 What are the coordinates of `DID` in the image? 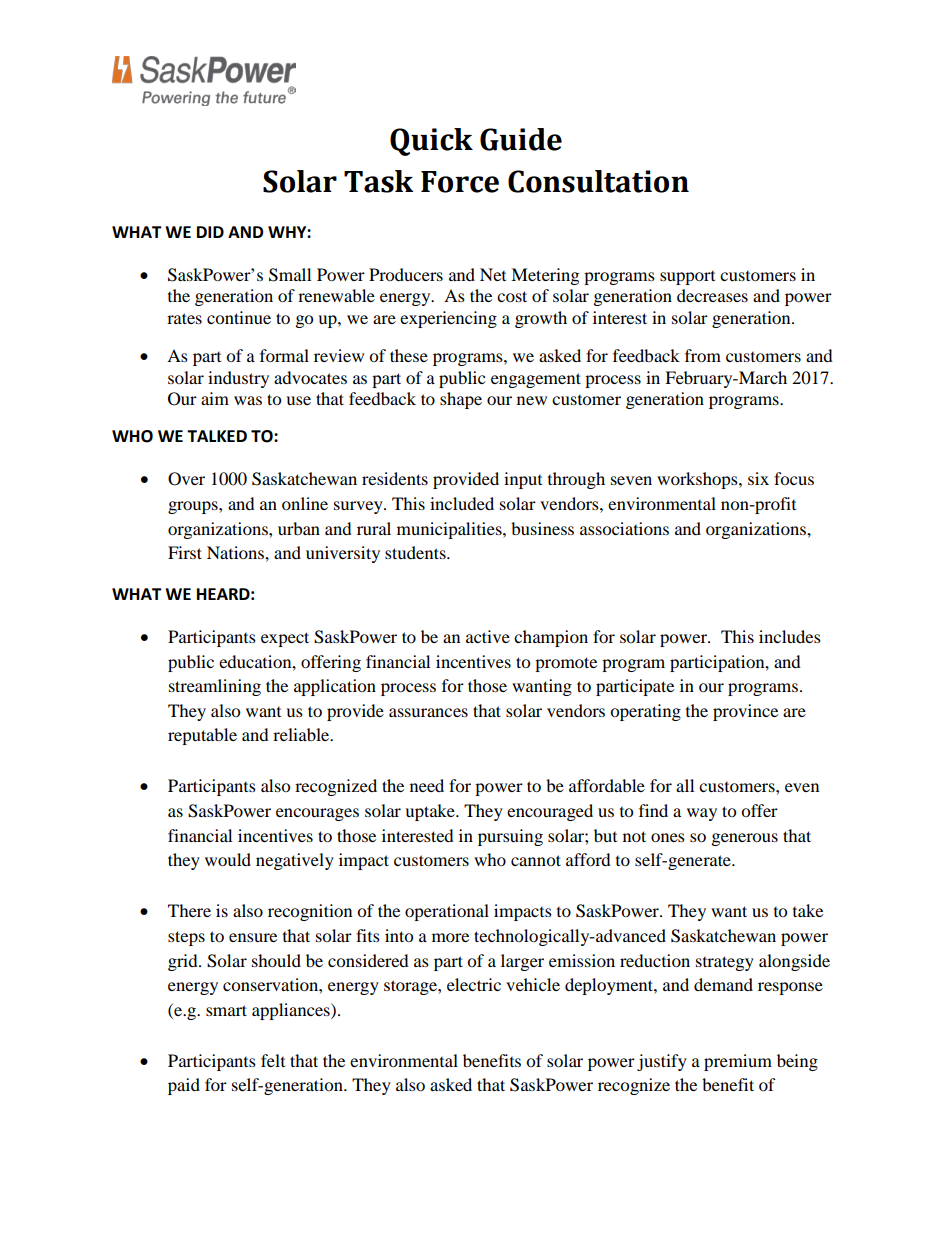 It's located at (210, 232).
